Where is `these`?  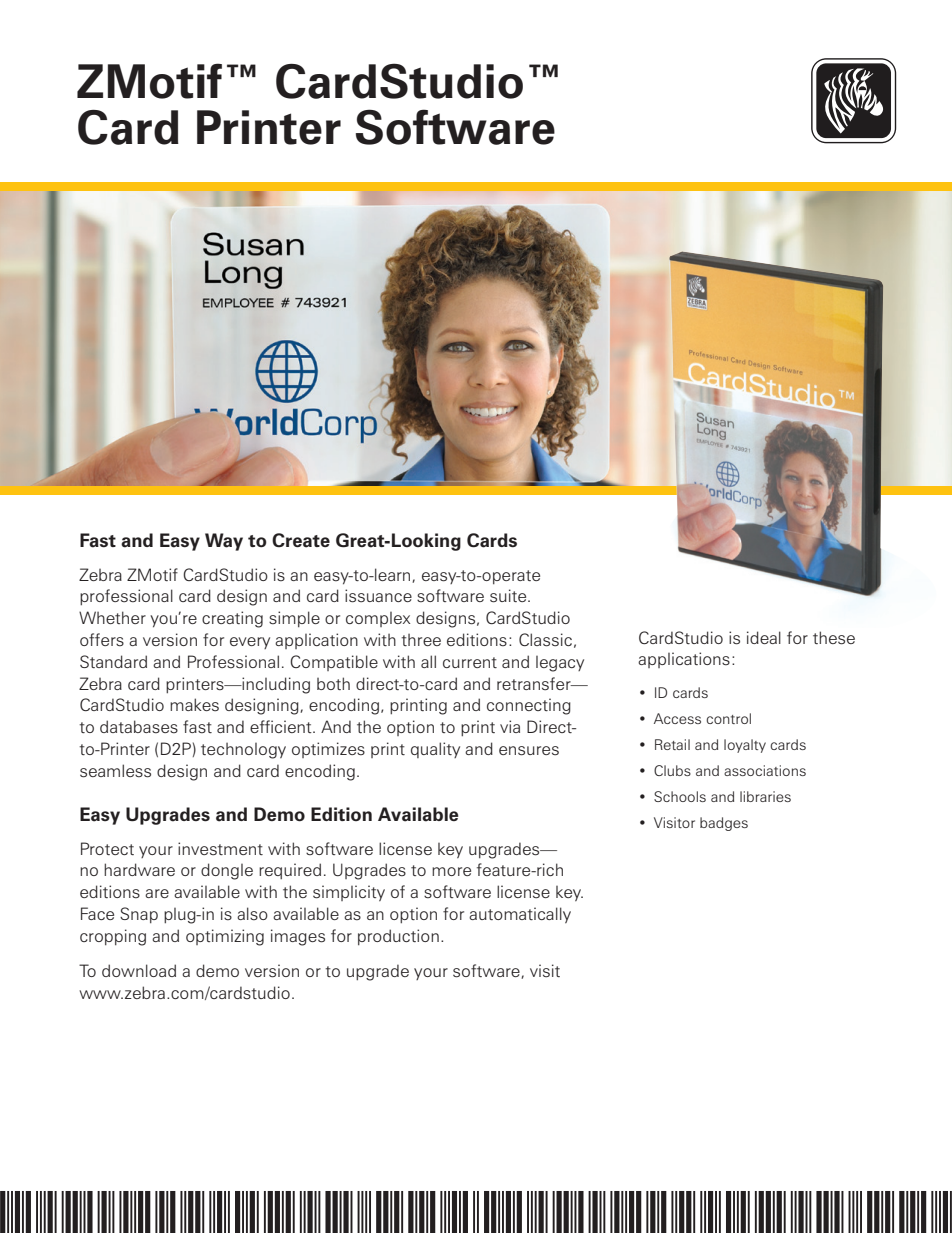 these is located at coordinates (834, 638).
